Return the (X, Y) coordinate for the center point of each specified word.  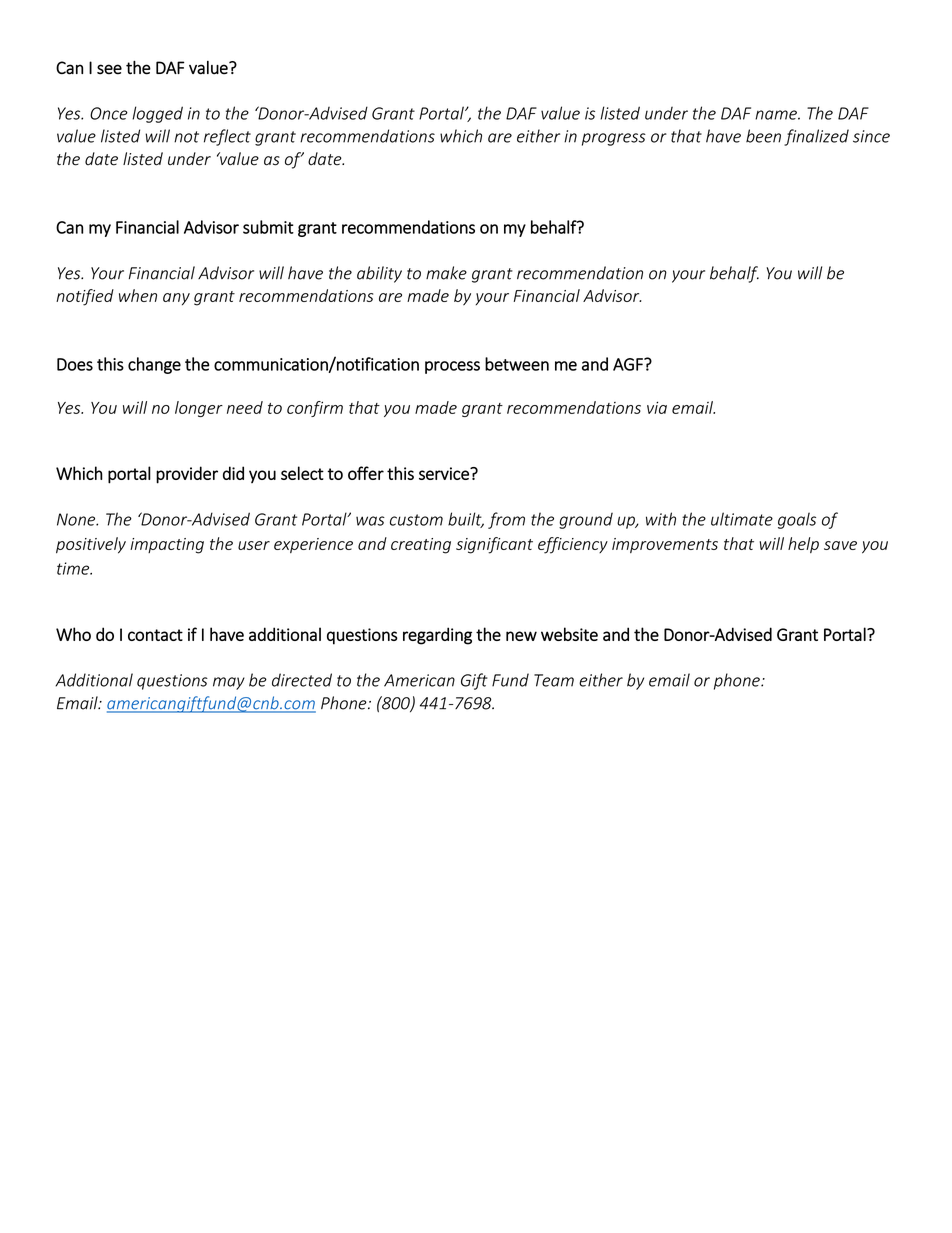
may (229, 683)
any (176, 299)
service (445, 473)
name (777, 115)
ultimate (742, 519)
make (446, 273)
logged (157, 114)
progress (614, 139)
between (517, 364)
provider (187, 475)
